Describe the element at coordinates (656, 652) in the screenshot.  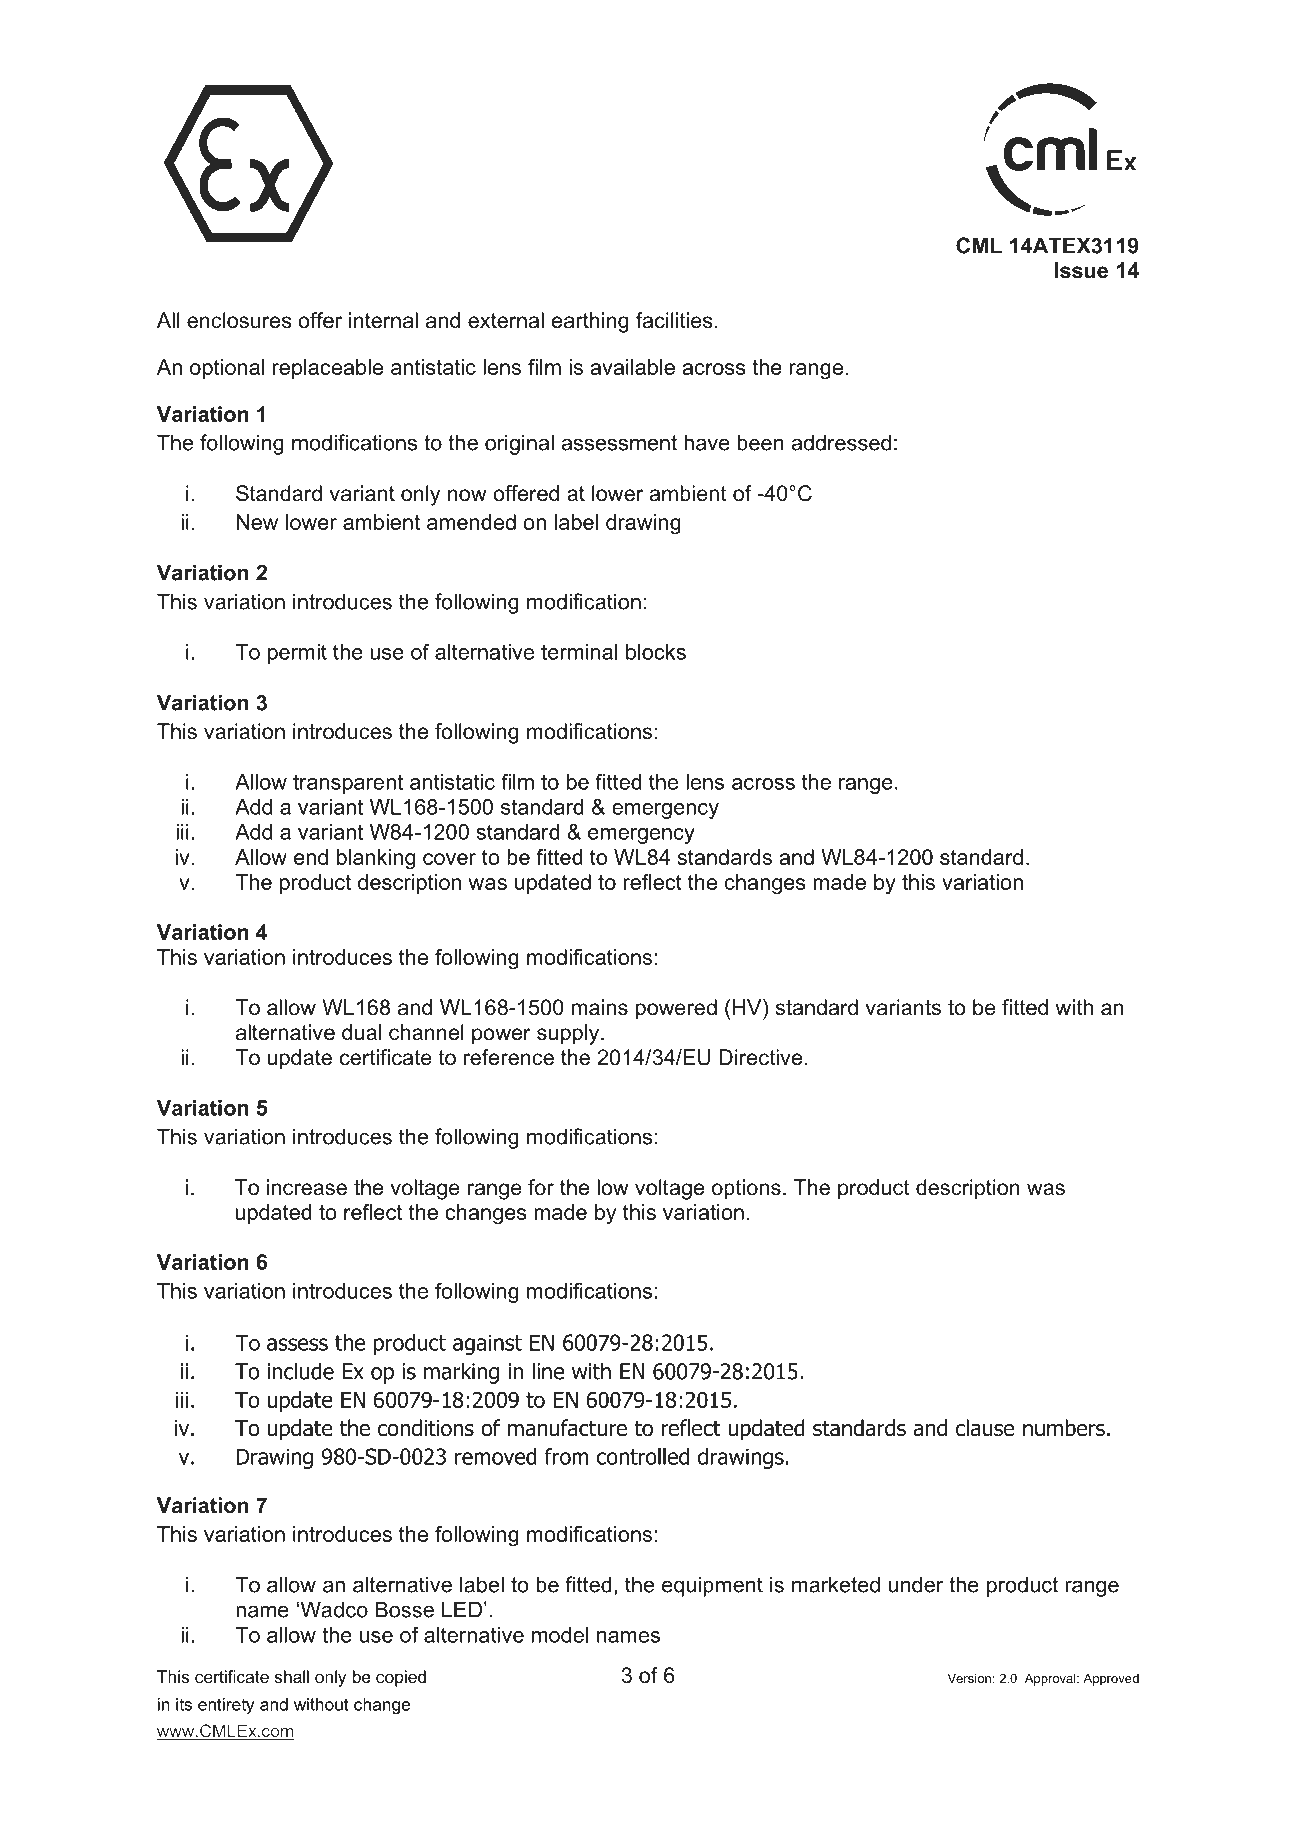
I see `blocks` at that location.
